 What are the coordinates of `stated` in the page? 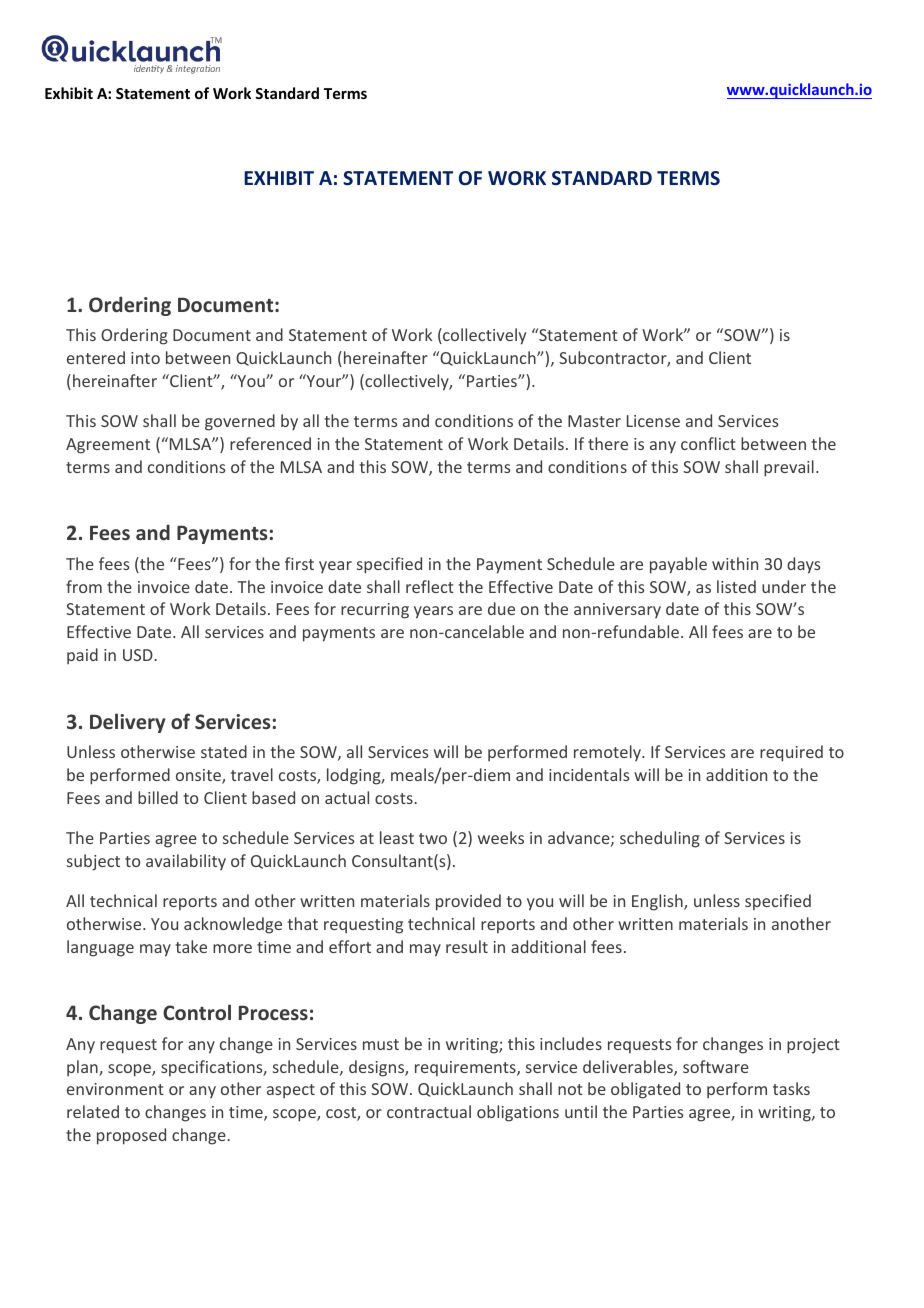 It's located at (224, 751).
